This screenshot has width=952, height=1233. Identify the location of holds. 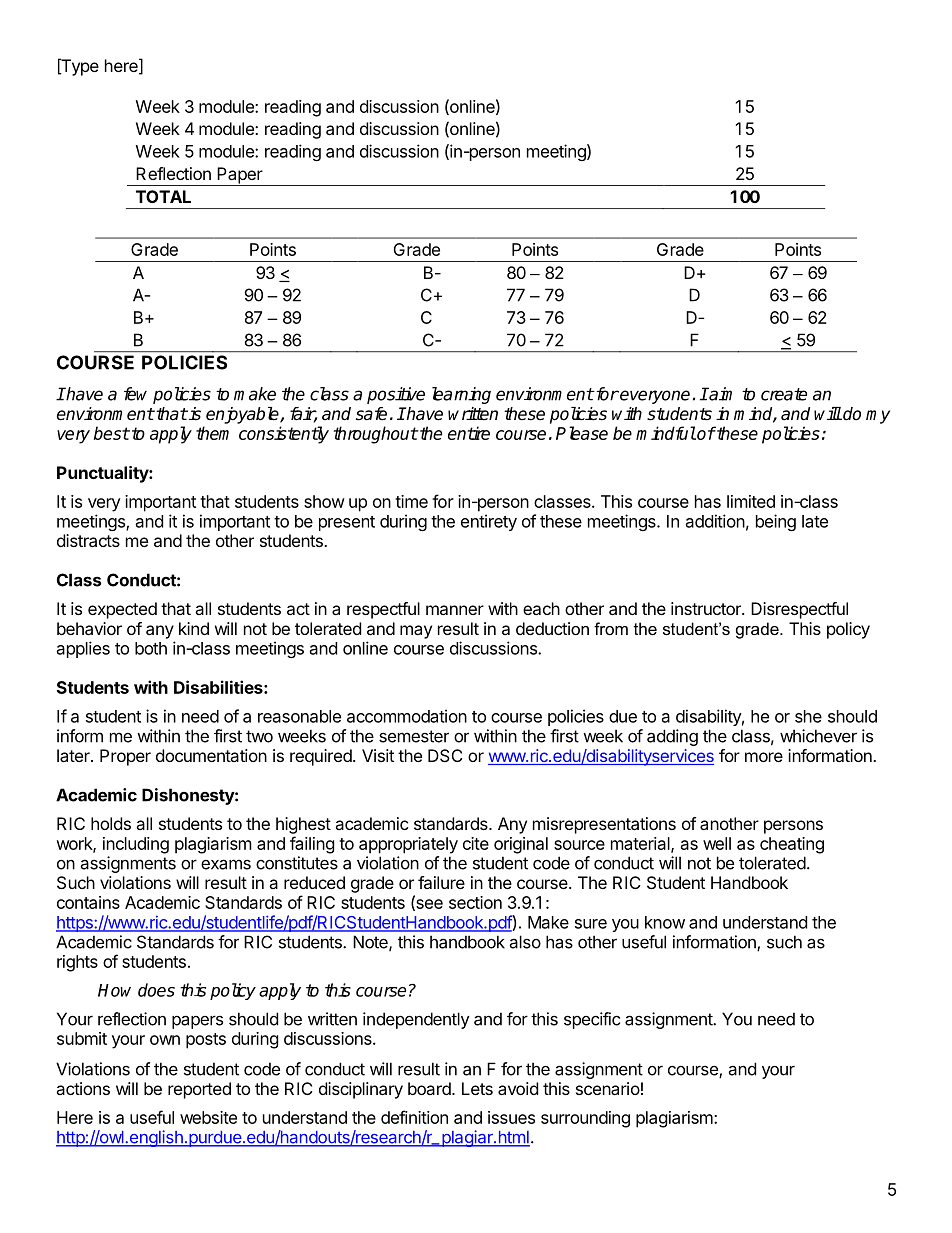
(111, 823).
